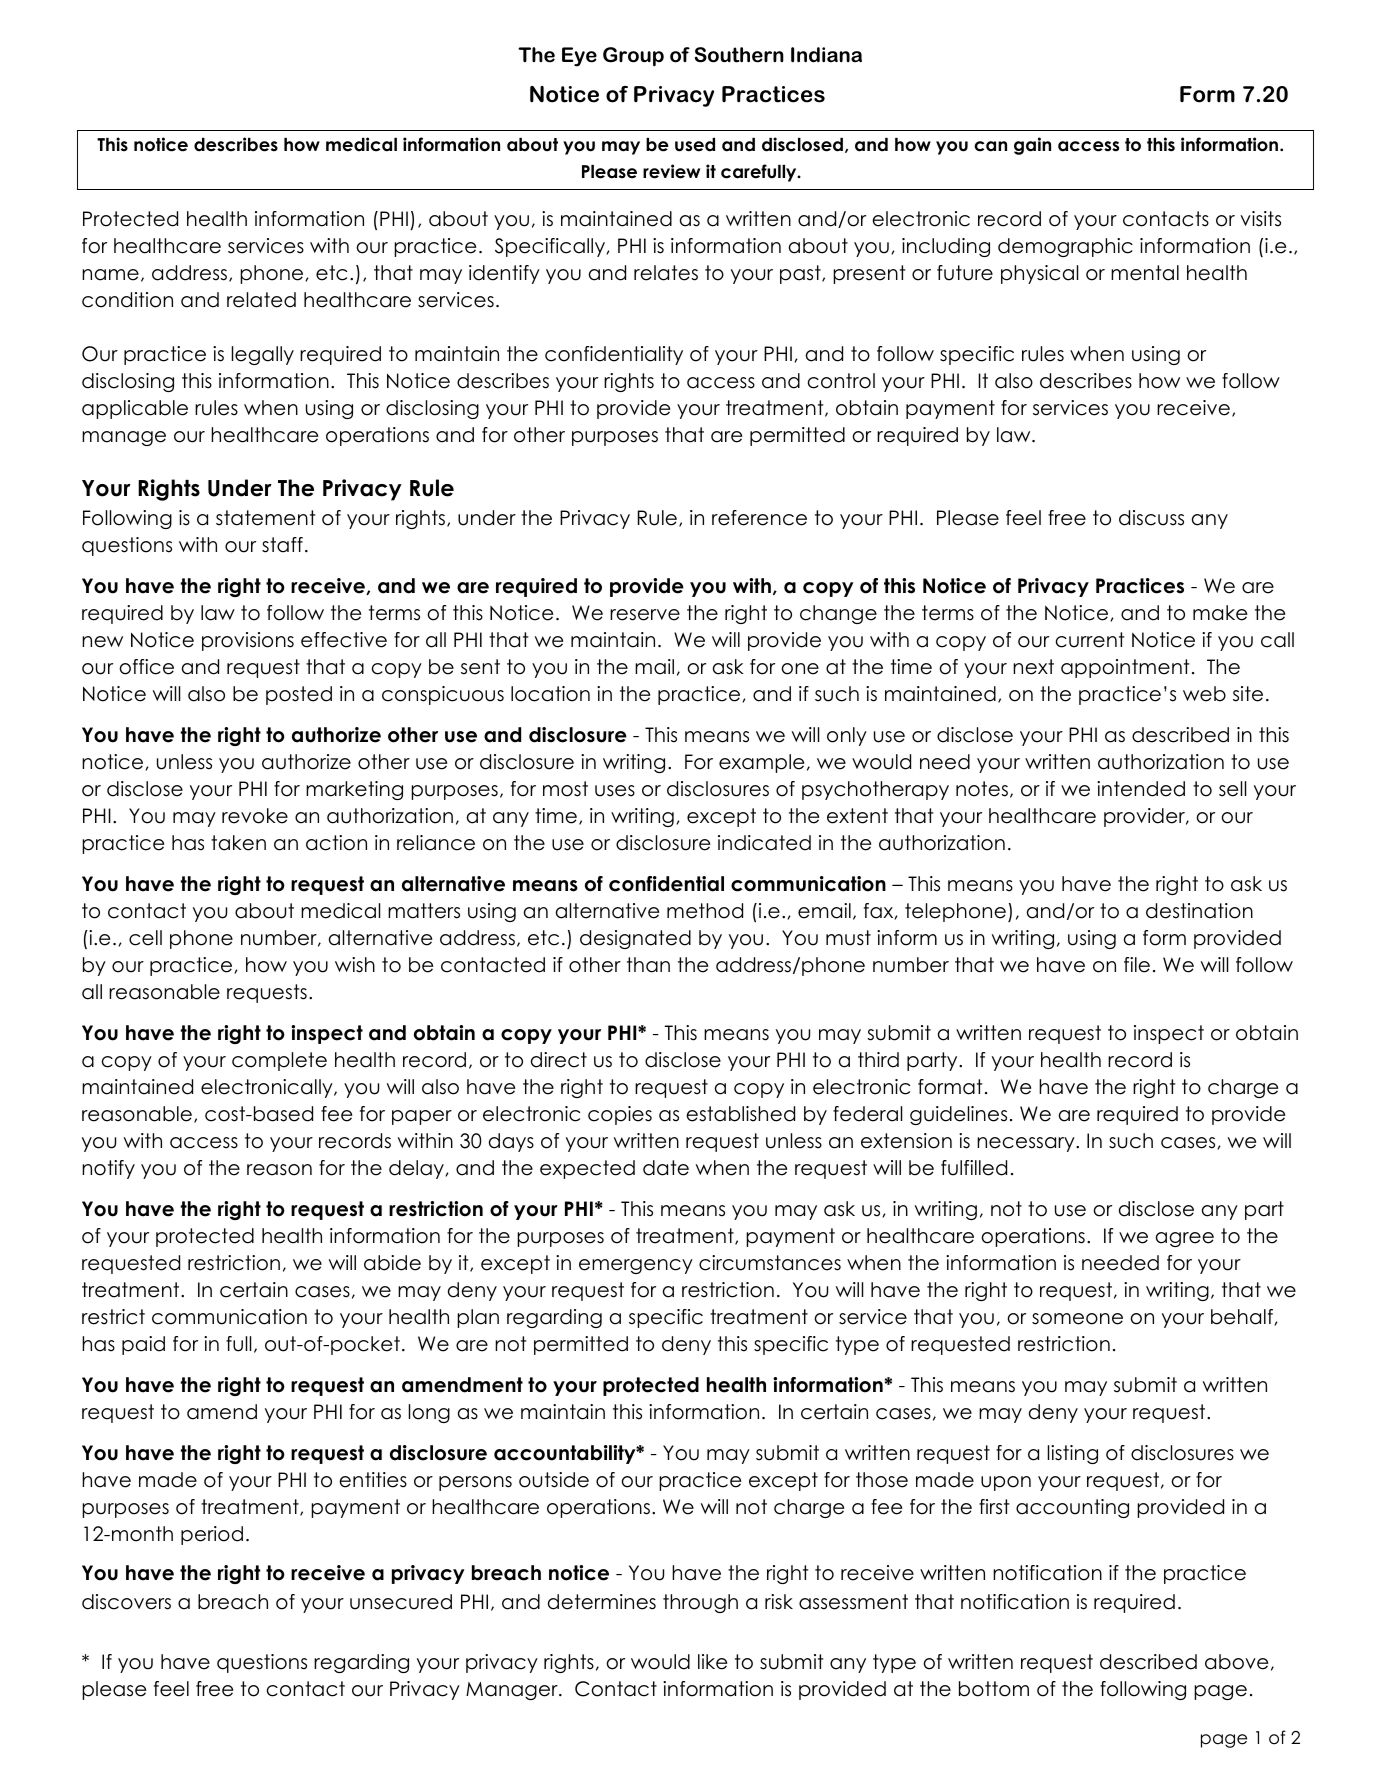 The width and height of the image is (1382, 1789). I want to click on cell, so click(145, 938).
